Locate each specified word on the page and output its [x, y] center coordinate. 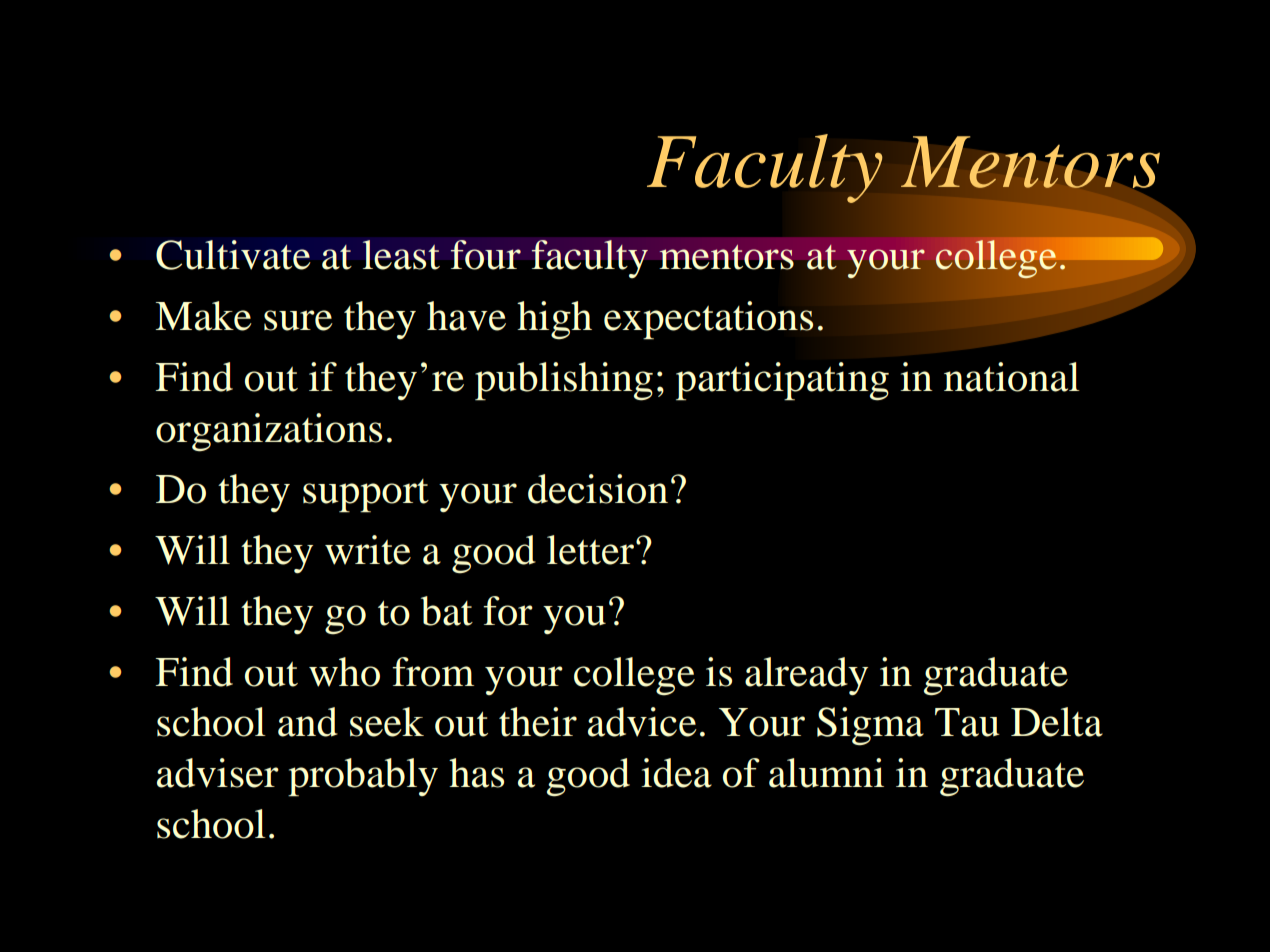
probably [363, 777]
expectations [708, 320]
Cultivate [233, 255]
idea [676, 773]
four [485, 255]
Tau [967, 722]
